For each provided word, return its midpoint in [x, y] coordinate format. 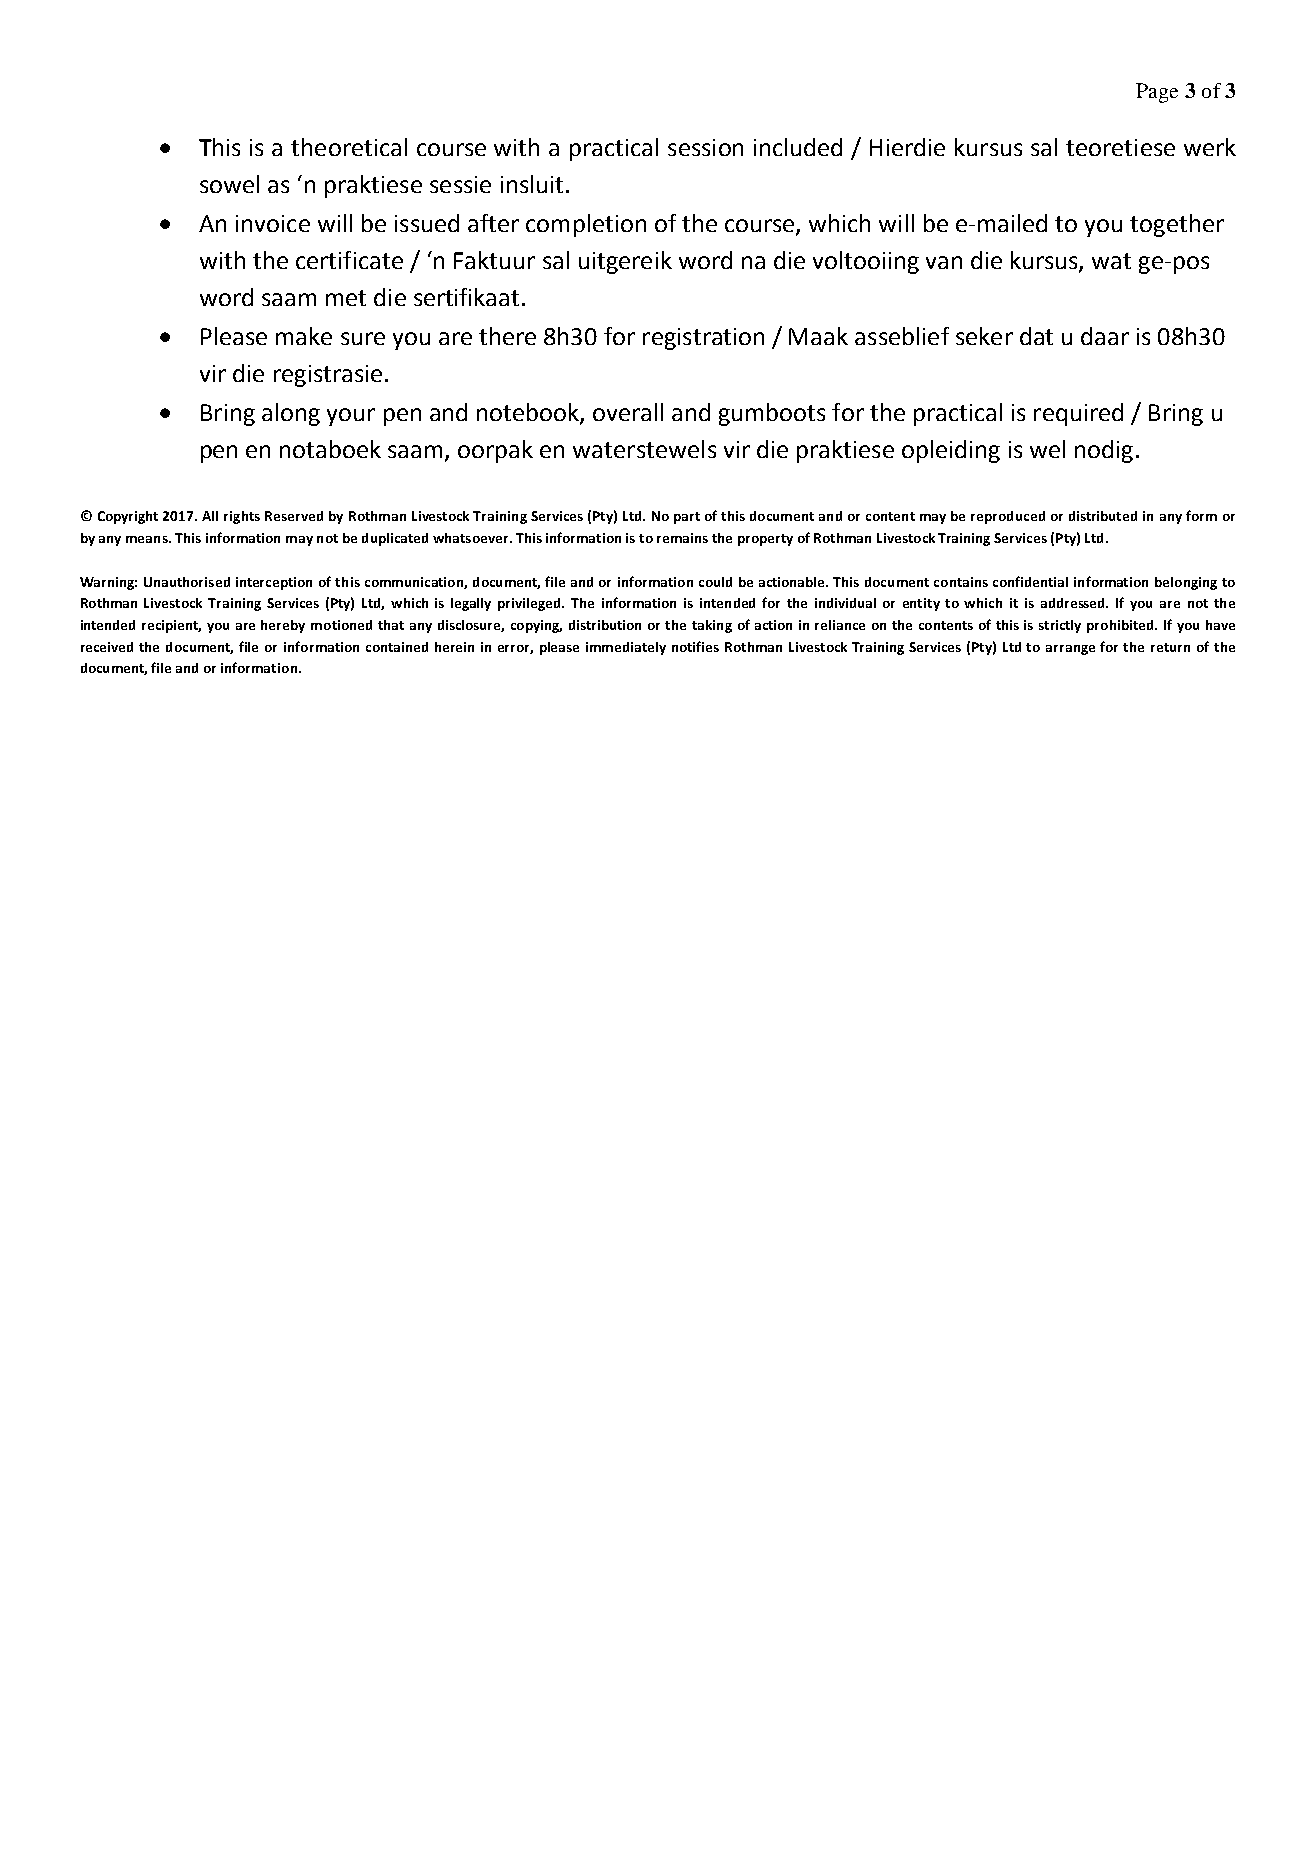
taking [712, 626]
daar [1105, 336]
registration [703, 339]
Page [1157, 93]
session [705, 147]
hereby [283, 626]
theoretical [349, 147]
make [304, 336]
